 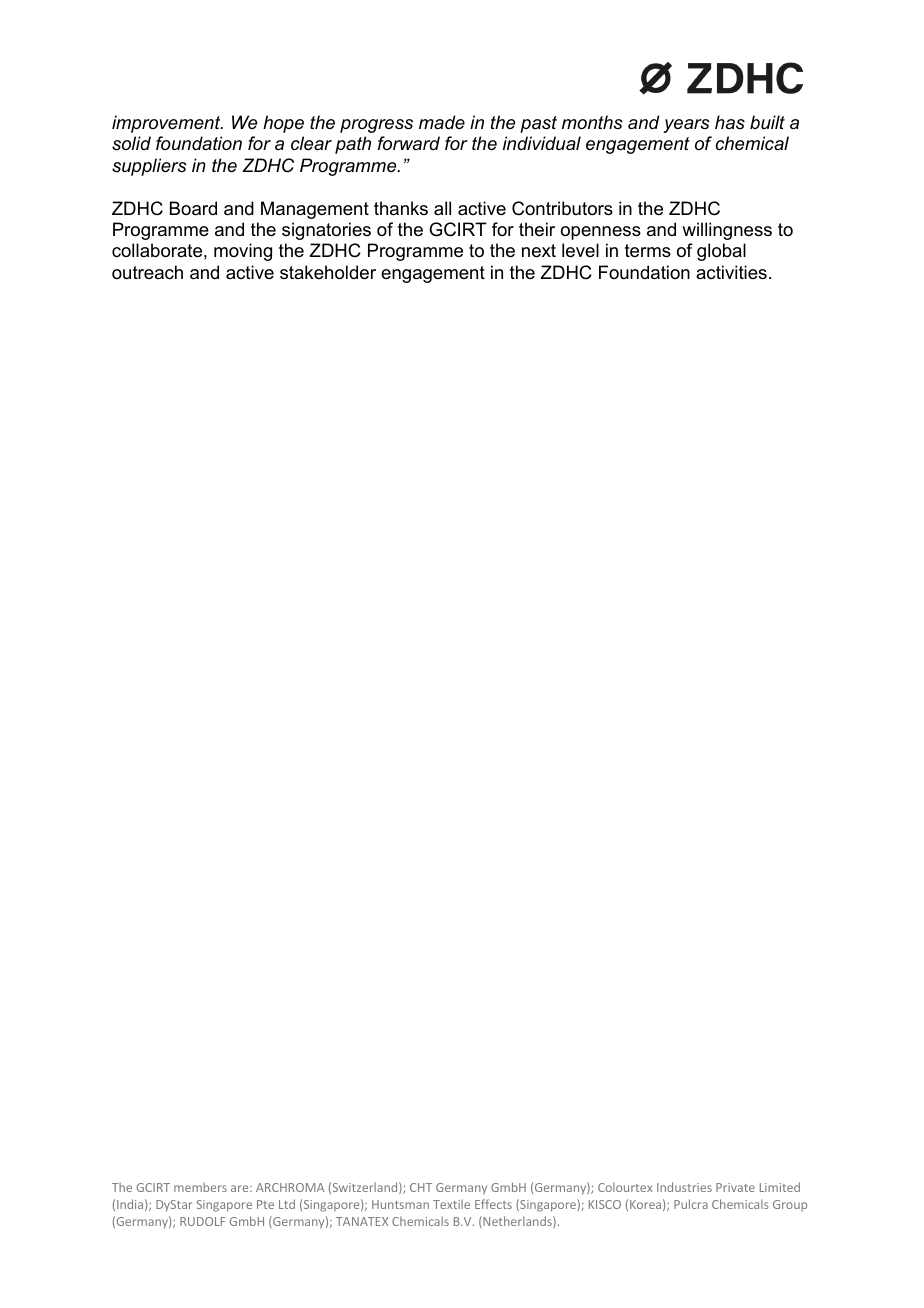 What do you see at coordinates (451, 1204) in the screenshot?
I see `Textile` at bounding box center [451, 1204].
